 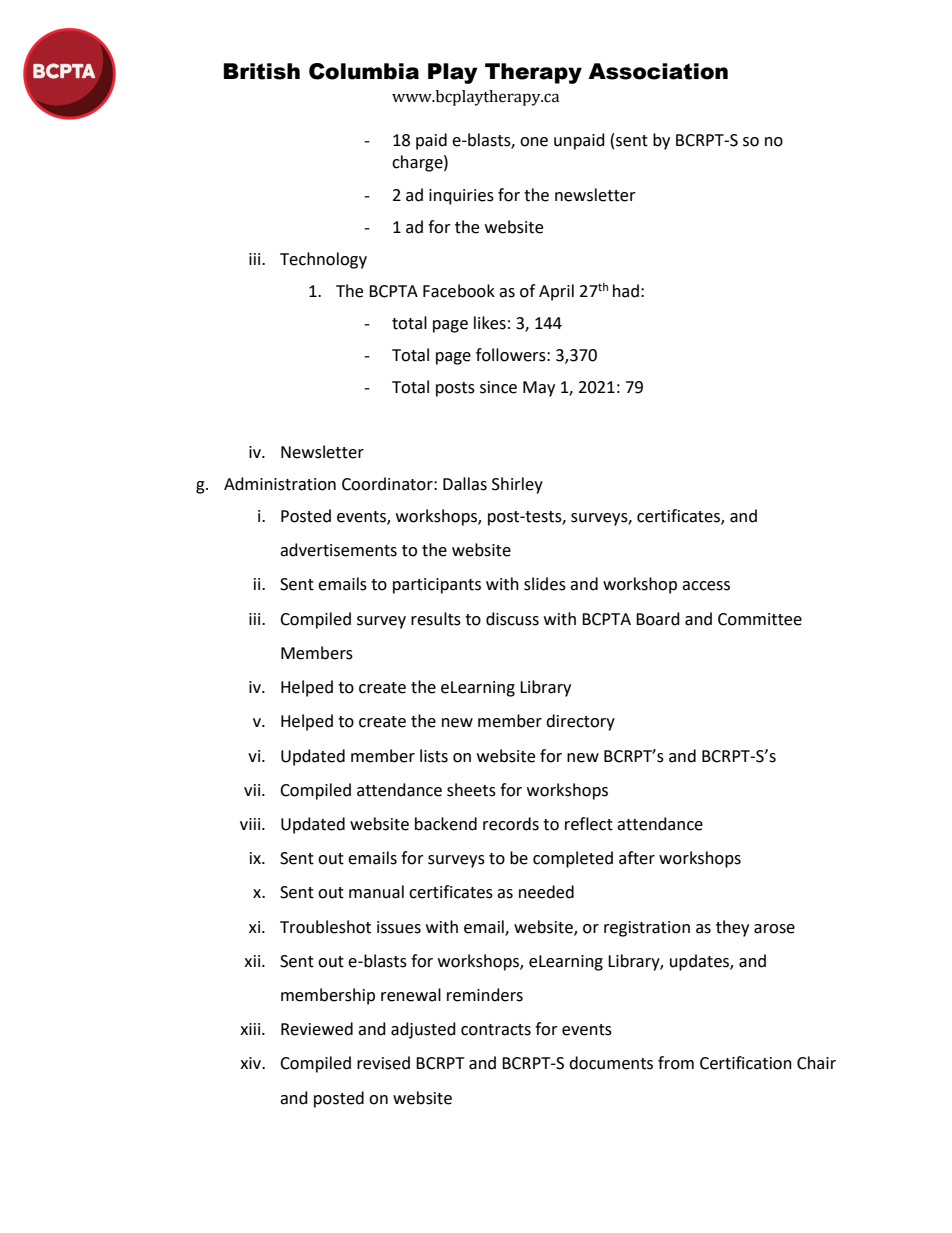 What do you see at coordinates (364, 71) in the screenshot?
I see `Columbia` at bounding box center [364, 71].
